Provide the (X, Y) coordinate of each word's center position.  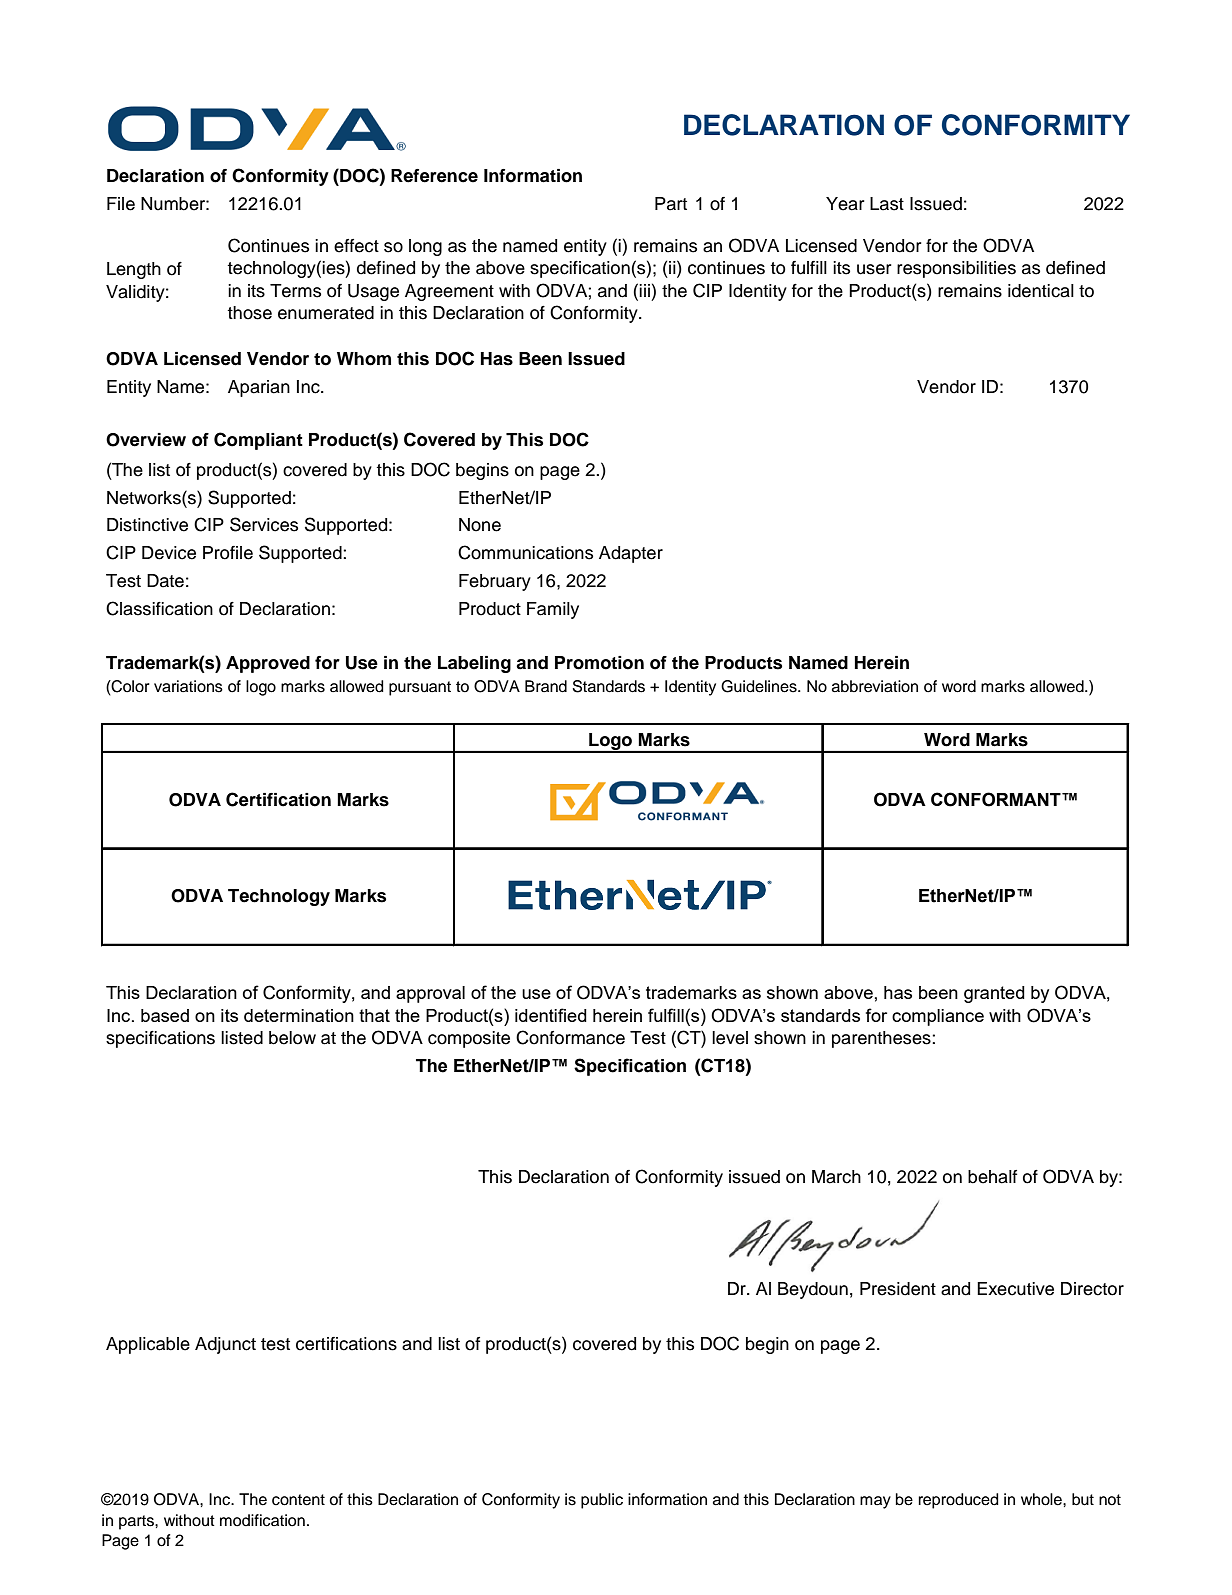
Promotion (599, 663)
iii (644, 290)
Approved (268, 664)
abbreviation (875, 686)
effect (356, 246)
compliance (938, 1017)
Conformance (570, 1037)
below (292, 1038)
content (298, 1500)
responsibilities (956, 269)
